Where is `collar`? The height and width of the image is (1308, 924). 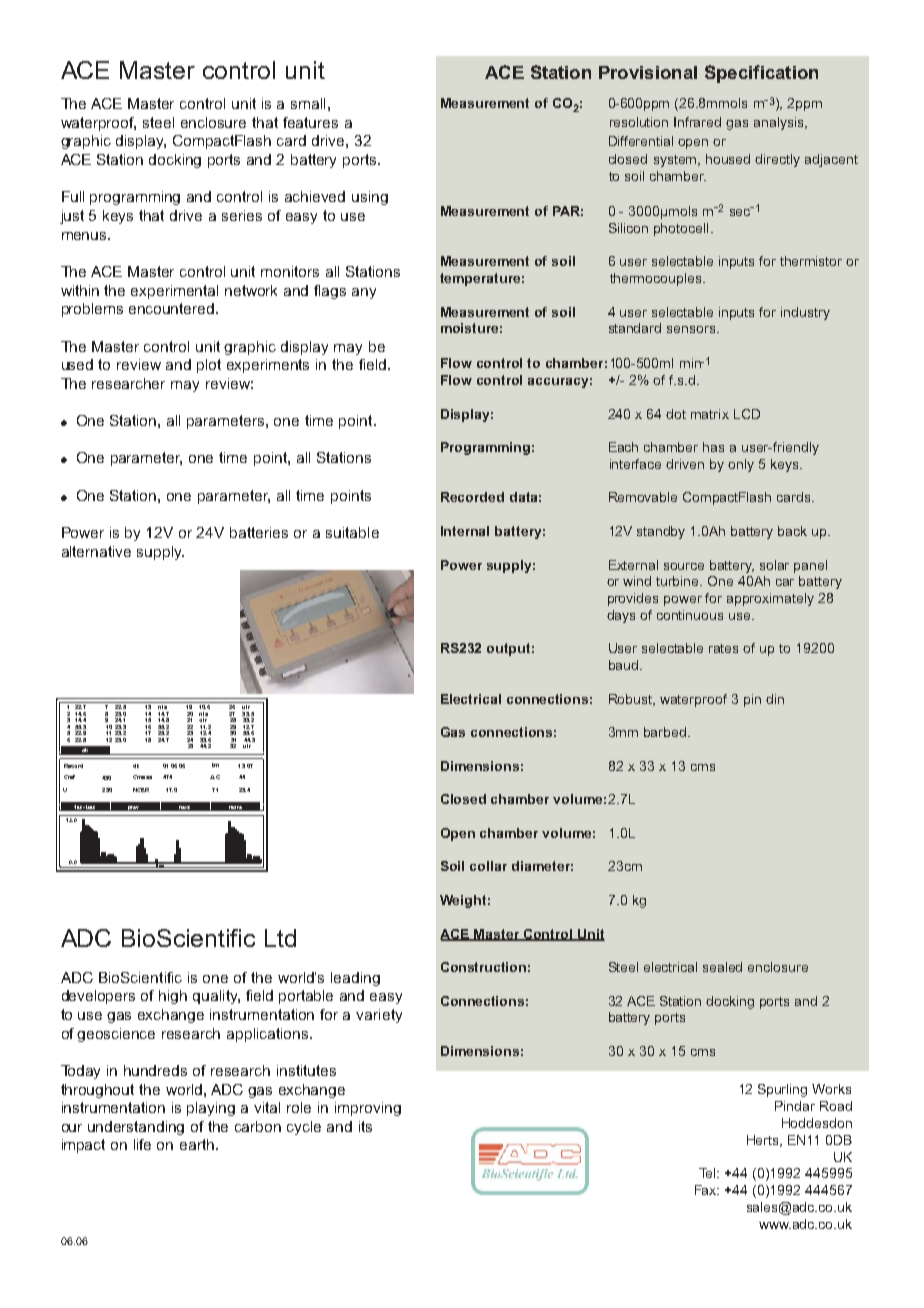 collar is located at coordinates (488, 866).
